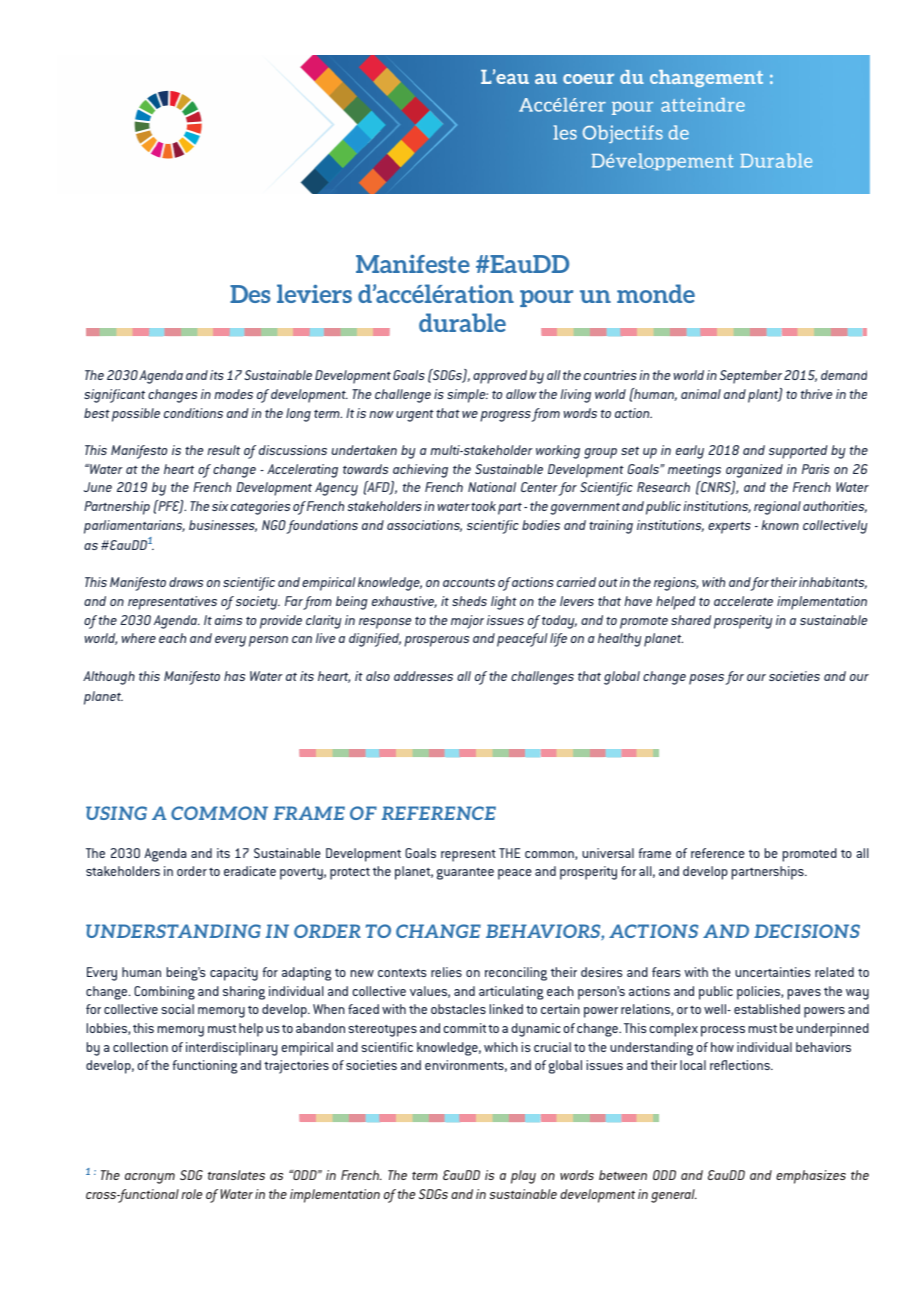  Describe the element at coordinates (492, 487) in the image. I see `National` at that location.
